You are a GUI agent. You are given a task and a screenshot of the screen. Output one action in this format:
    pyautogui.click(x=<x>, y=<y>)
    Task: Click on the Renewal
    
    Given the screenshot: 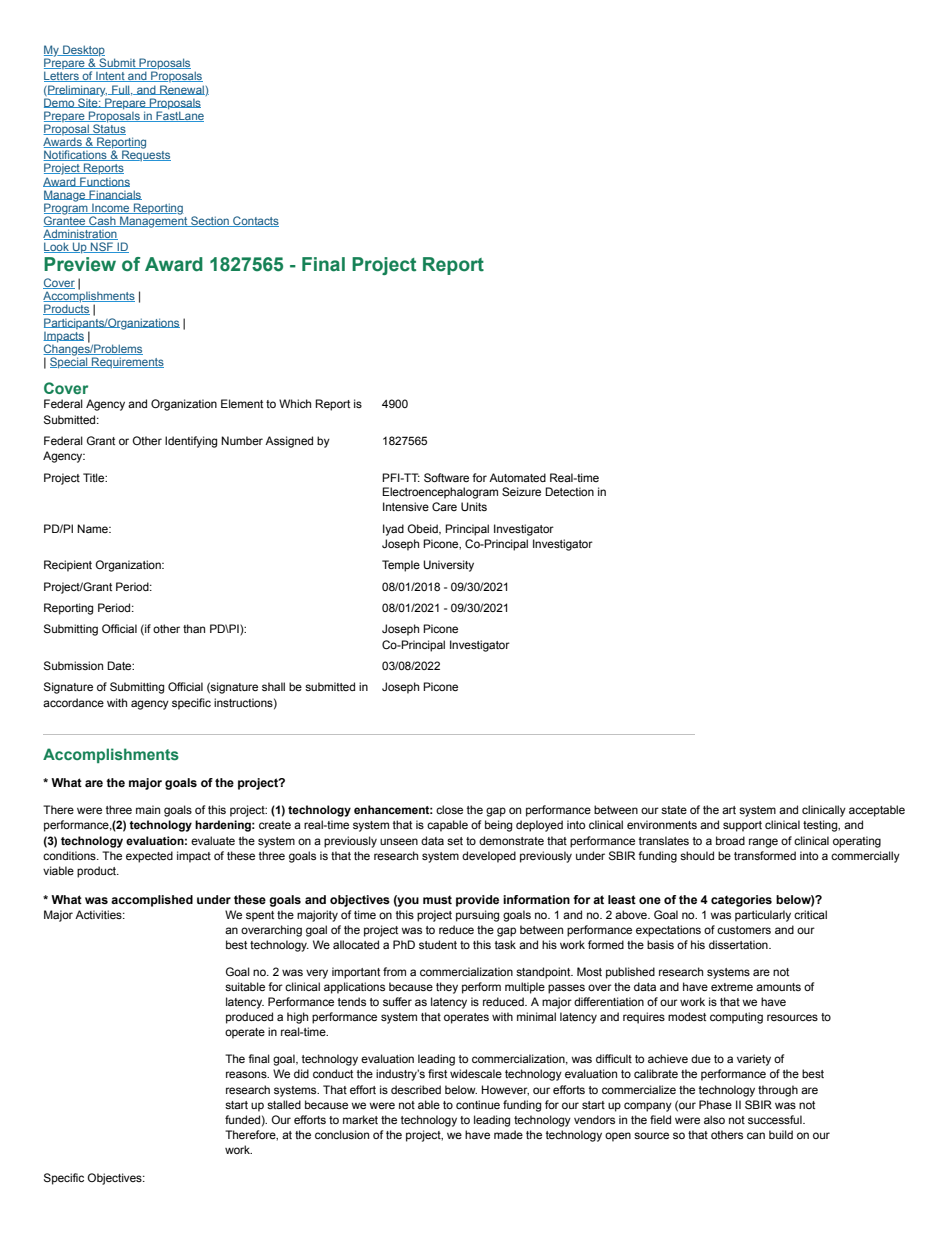 What is the action you would take?
    pyautogui.click(x=181, y=90)
